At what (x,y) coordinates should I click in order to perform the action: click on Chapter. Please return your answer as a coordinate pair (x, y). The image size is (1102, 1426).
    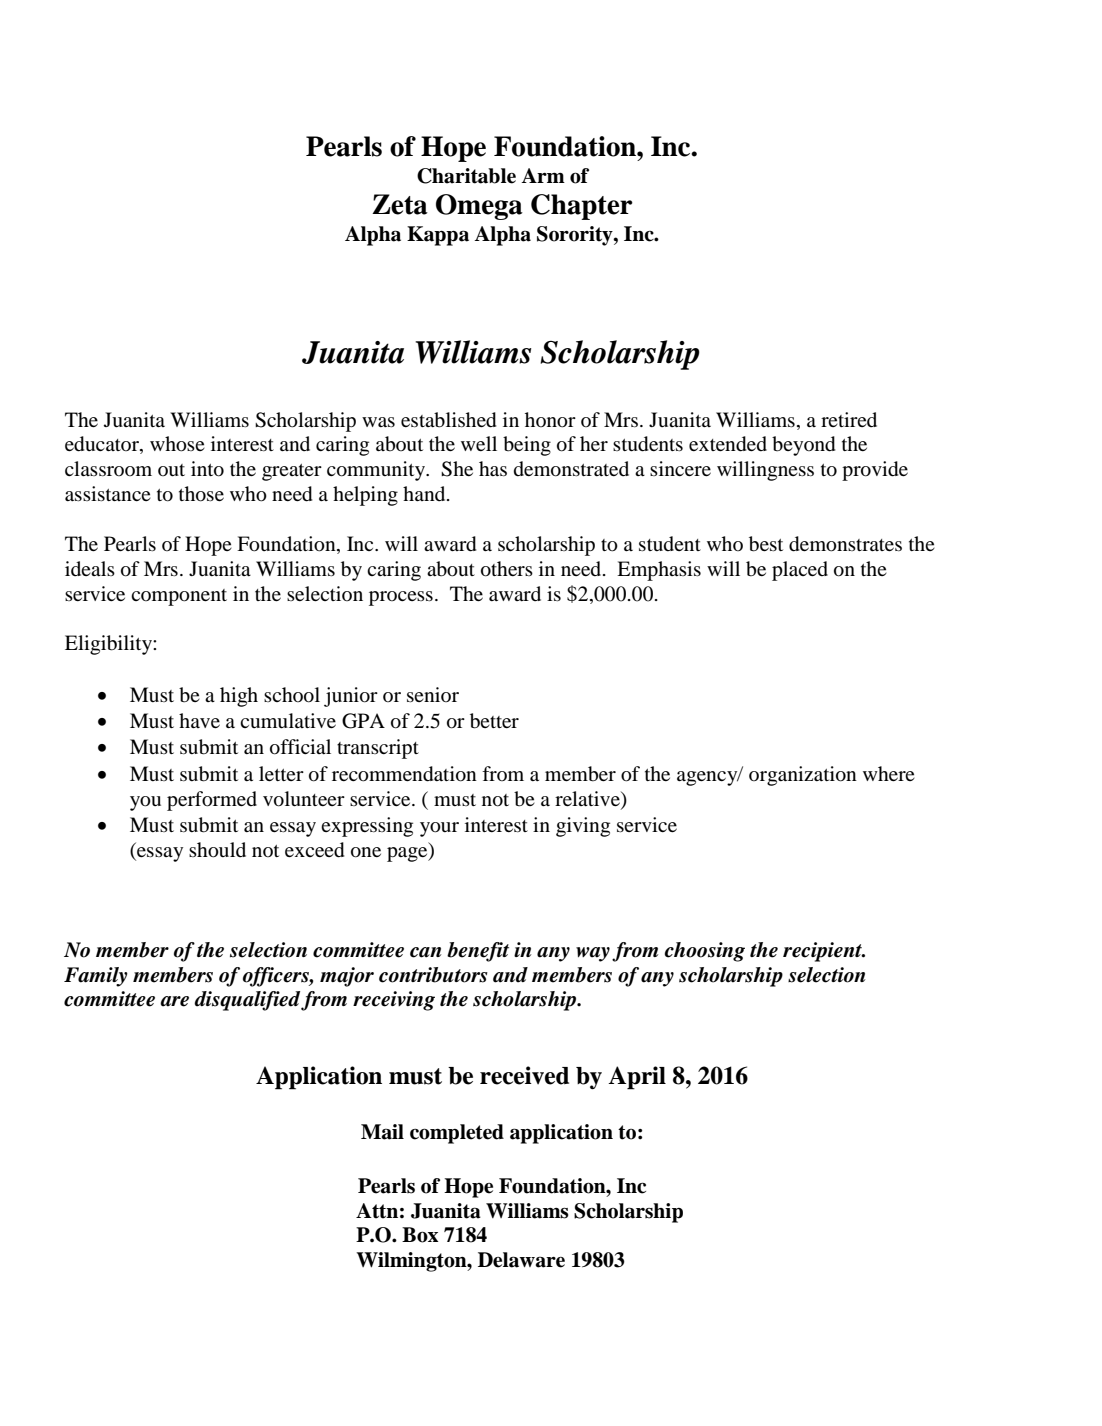
    Looking at the image, I should click on (582, 207).
